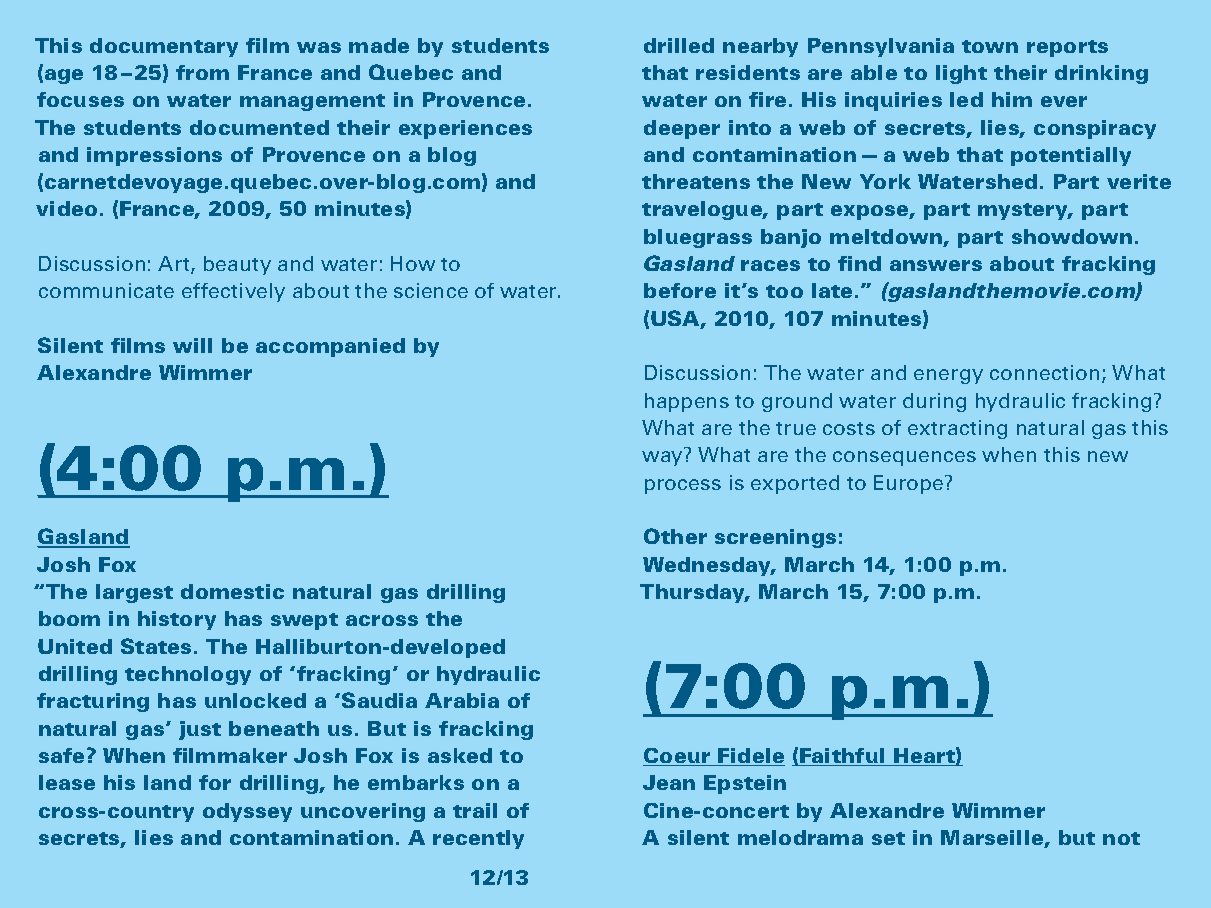 The width and height of the page is (1211, 908). What do you see at coordinates (192, 345) in the page?
I see `will` at bounding box center [192, 345].
